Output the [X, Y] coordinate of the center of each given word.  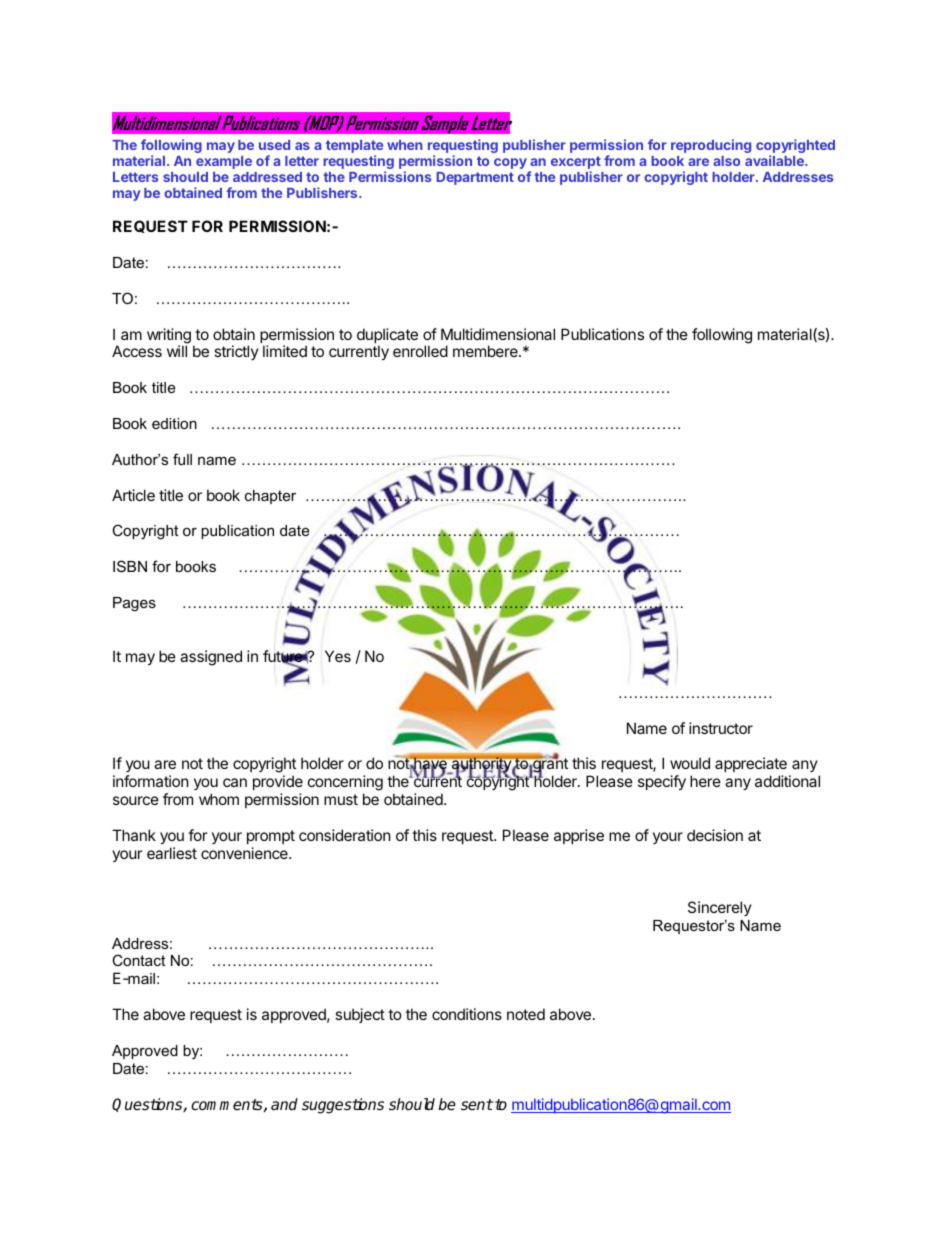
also [726, 161]
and [284, 1104]
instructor [721, 728]
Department [475, 178]
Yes [338, 656]
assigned [211, 658]
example [224, 162]
